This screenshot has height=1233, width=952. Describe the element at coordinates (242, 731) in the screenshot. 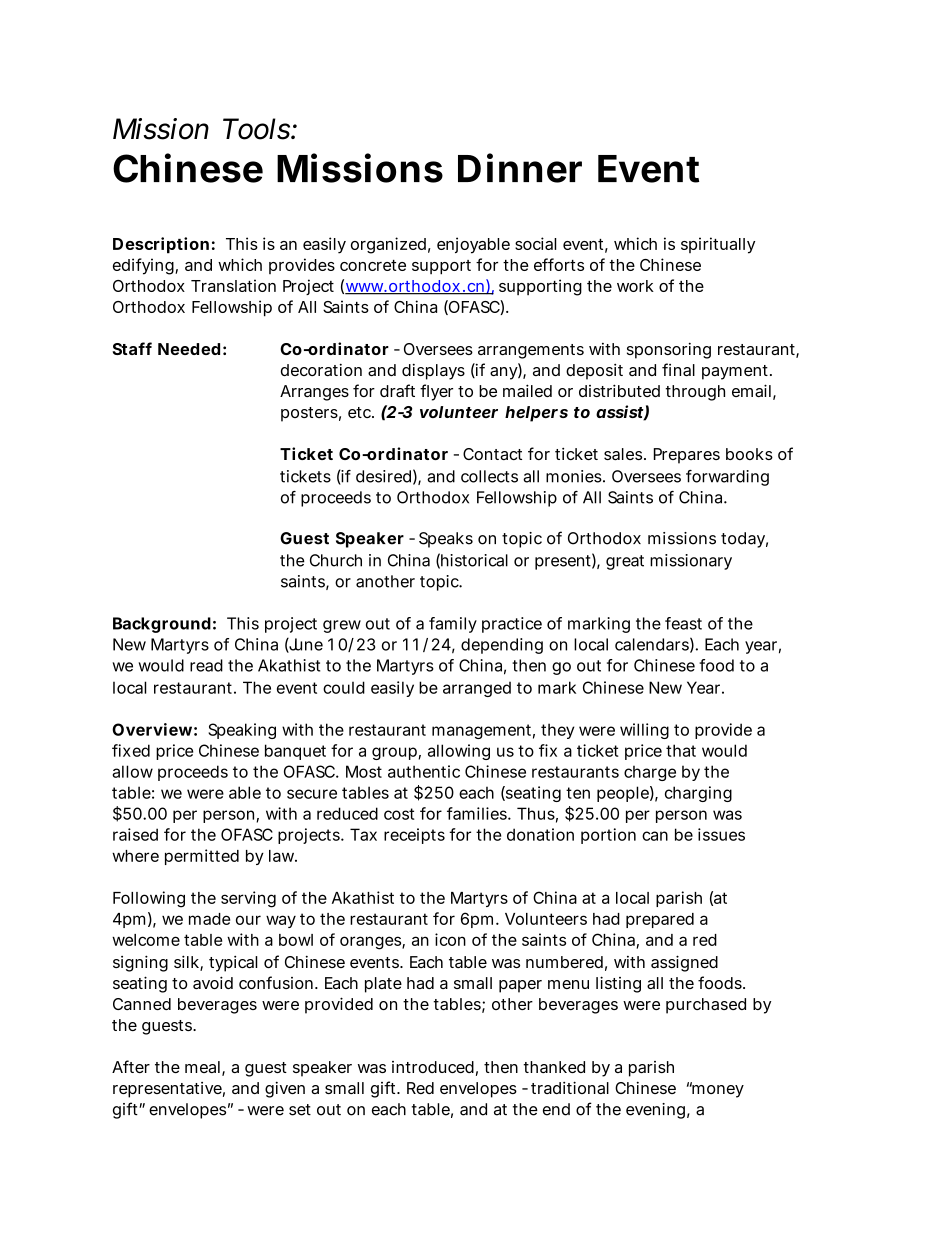

I see `Speaking` at that location.
